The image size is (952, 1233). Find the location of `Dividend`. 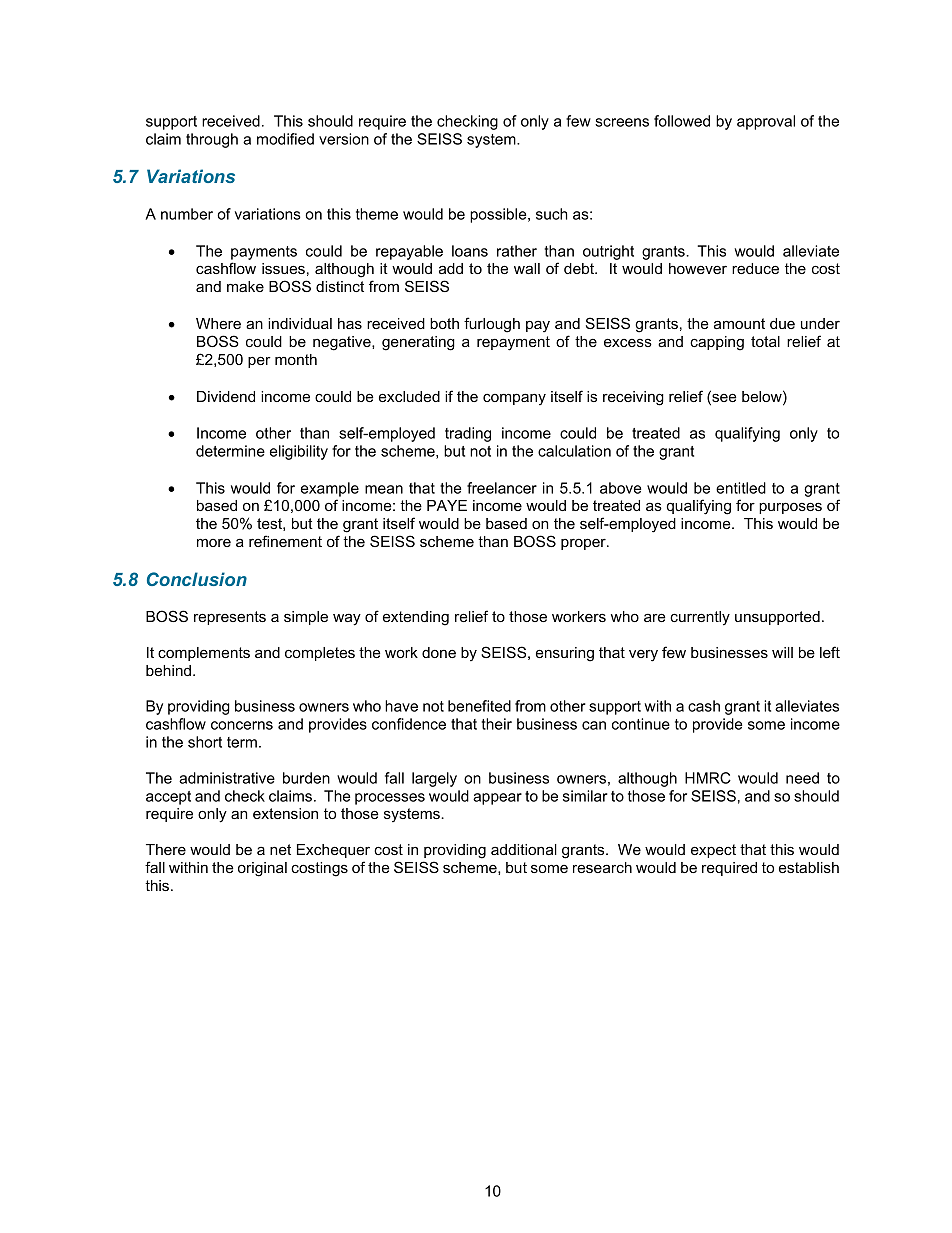

Dividend is located at coordinates (226, 396).
